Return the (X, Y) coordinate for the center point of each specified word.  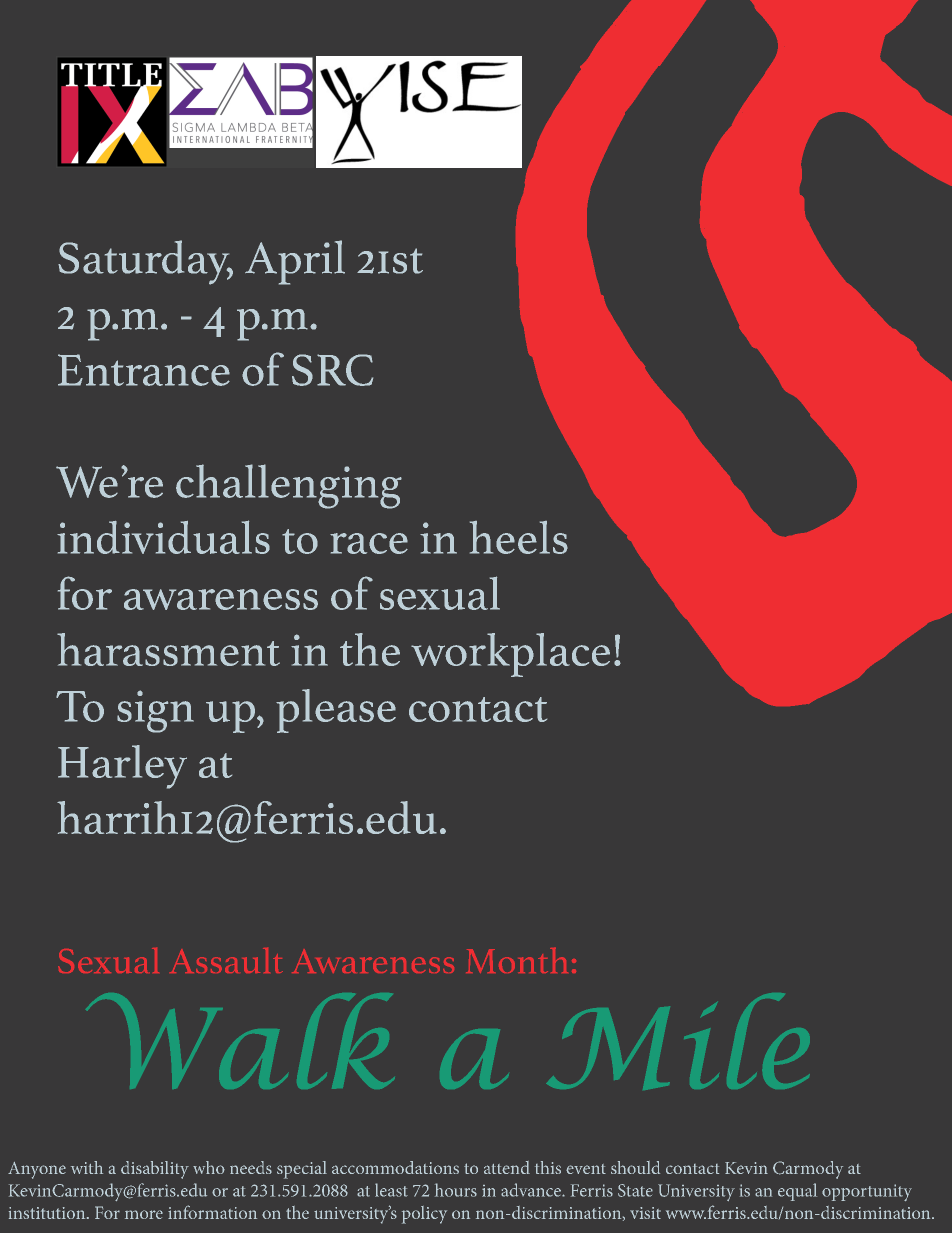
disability (155, 1170)
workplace (510, 655)
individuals (163, 537)
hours (456, 1190)
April (295, 262)
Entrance (144, 370)
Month (517, 960)
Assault (226, 960)
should (635, 1167)
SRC (332, 370)
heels (519, 537)
